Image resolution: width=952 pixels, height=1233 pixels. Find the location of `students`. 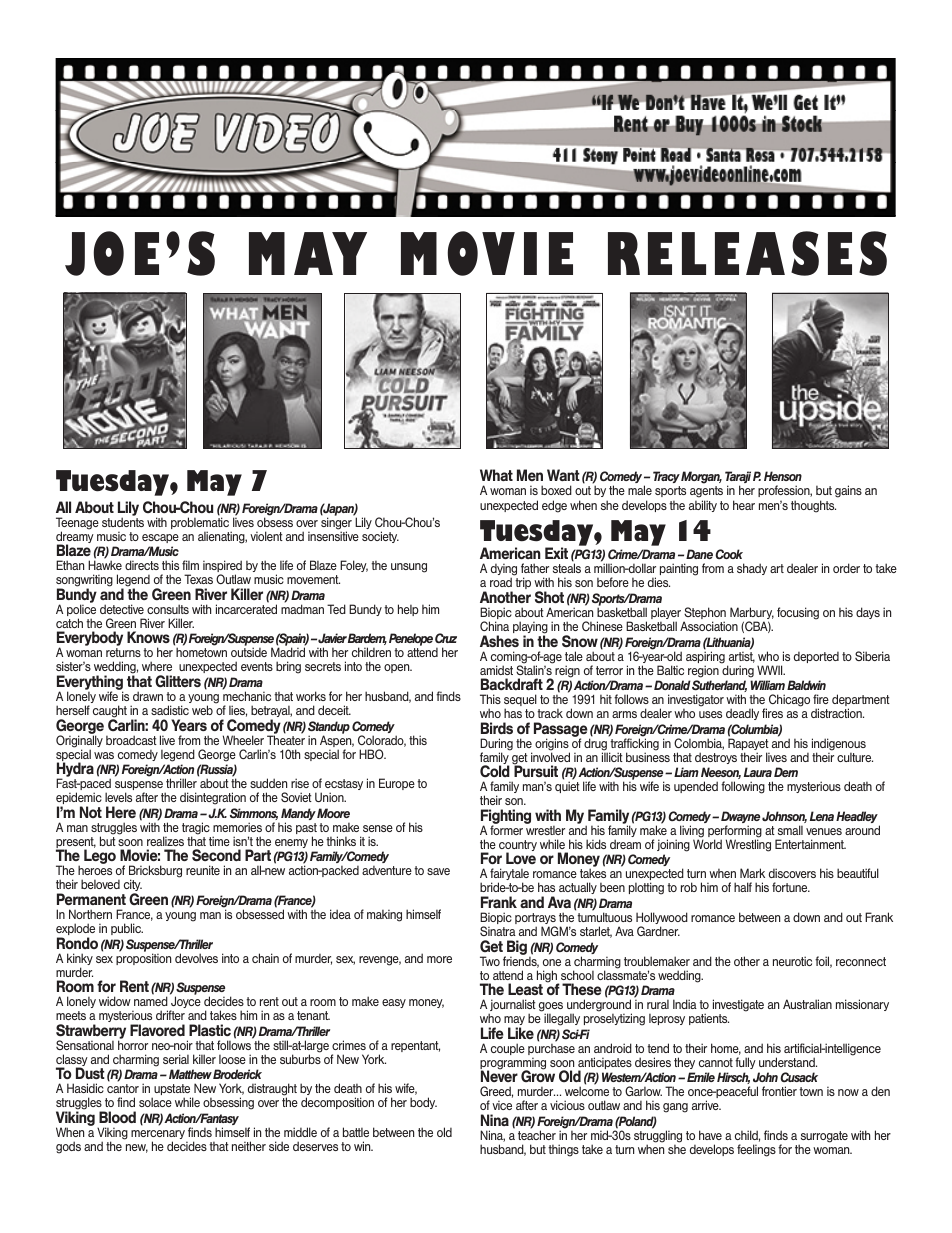

students is located at coordinates (123, 521).
